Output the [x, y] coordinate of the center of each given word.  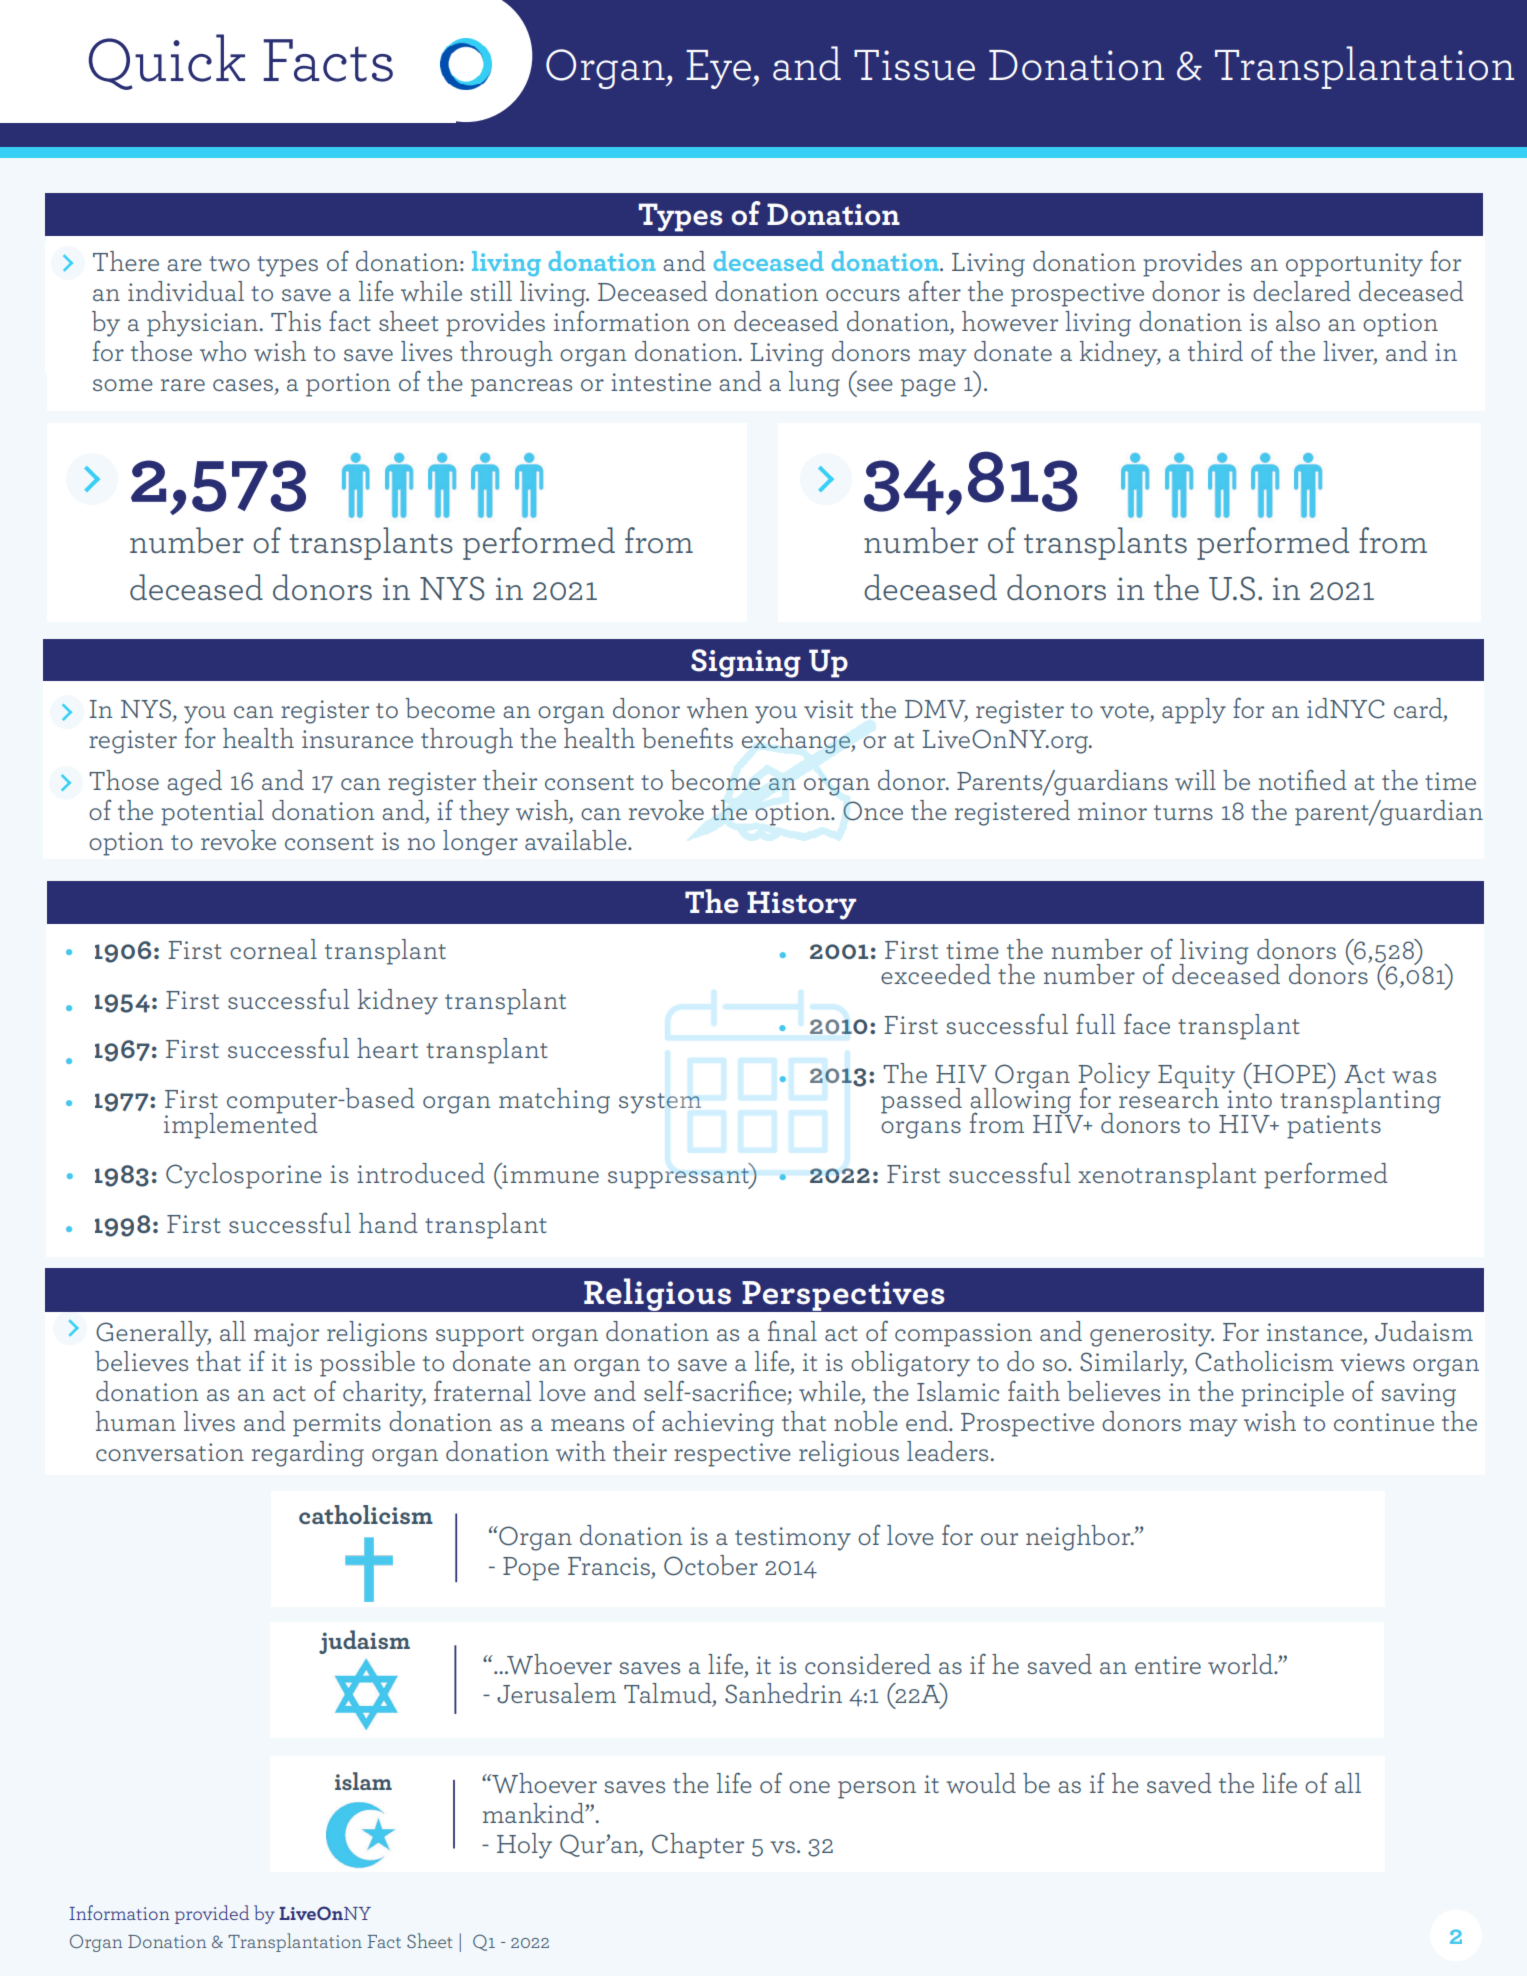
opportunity [1354, 265]
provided [212, 1914]
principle [1292, 1394]
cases [244, 385]
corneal [273, 949]
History [801, 905]
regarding [308, 1454]
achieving [718, 1424]
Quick [167, 62]
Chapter [698, 1846]
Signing [746, 663]
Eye [719, 69]
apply [1194, 711]
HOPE [1289, 1073]
